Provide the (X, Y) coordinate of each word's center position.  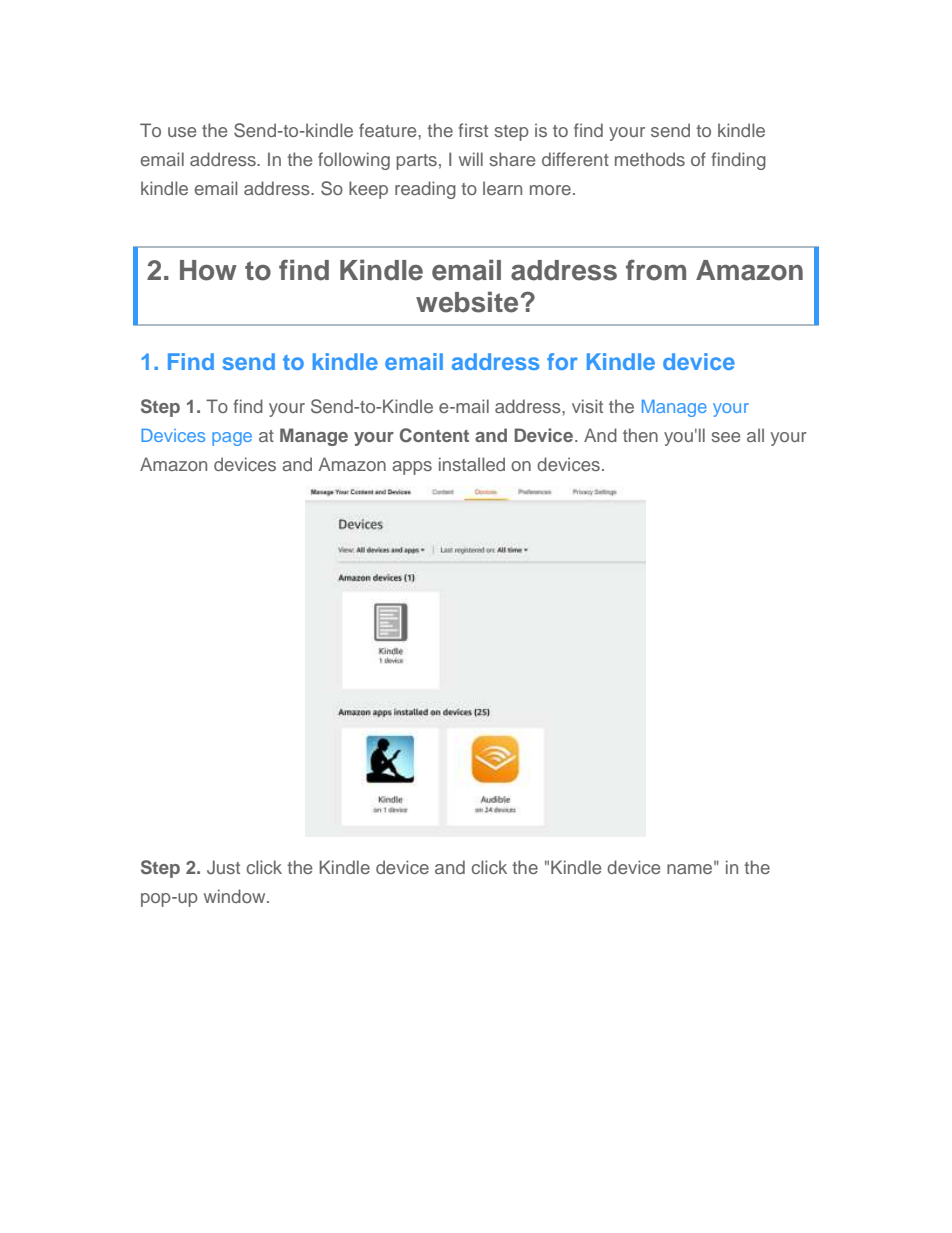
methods (650, 159)
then (640, 435)
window (236, 896)
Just (223, 867)
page (232, 439)
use (182, 132)
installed (472, 464)
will (471, 159)
